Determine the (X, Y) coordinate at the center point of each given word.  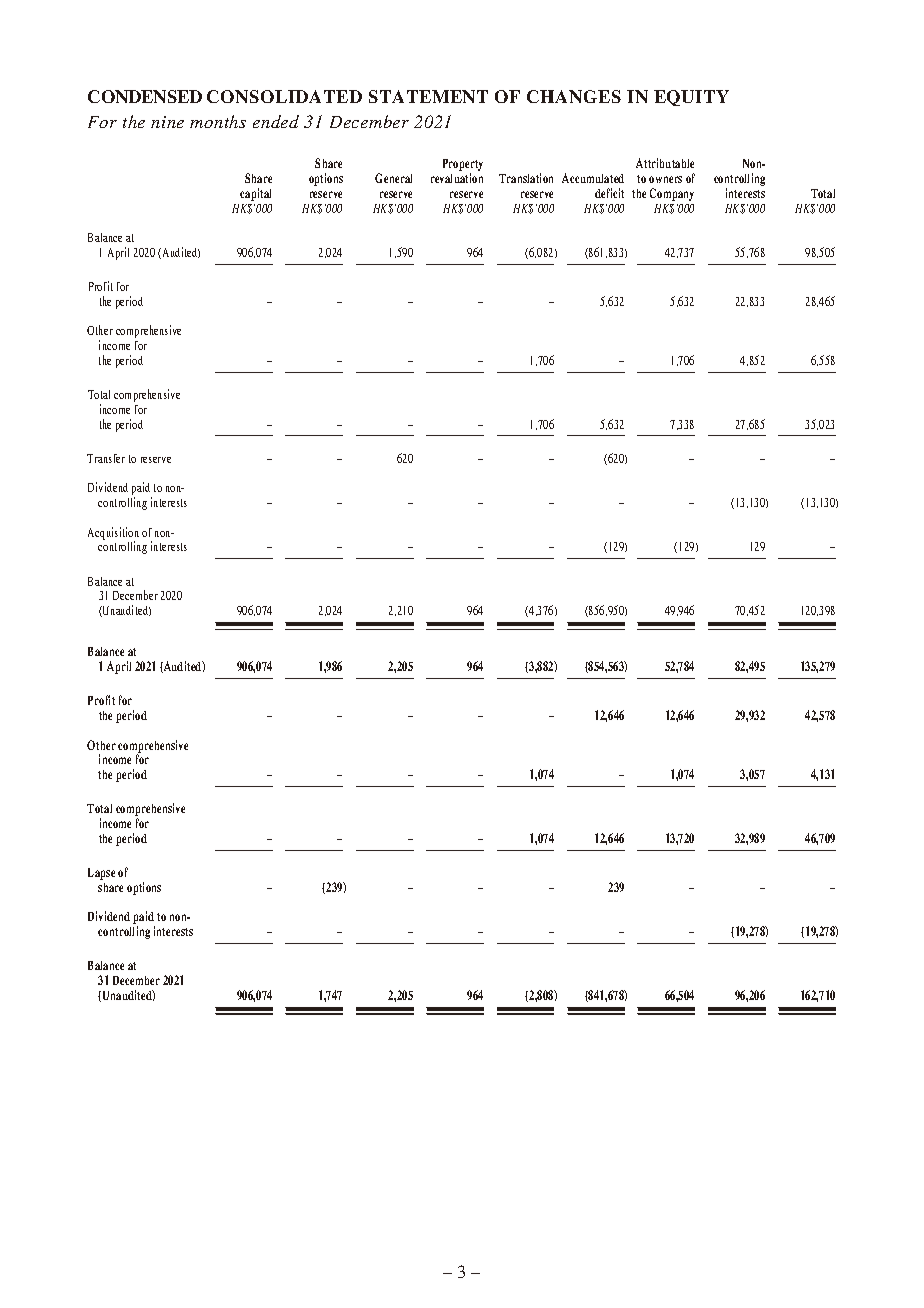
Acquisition (113, 535)
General (393, 178)
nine (167, 122)
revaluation (457, 178)
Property (463, 166)
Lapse (101, 874)
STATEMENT (428, 96)
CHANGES (574, 96)
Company (672, 194)
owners (665, 179)
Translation (526, 178)
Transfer (106, 458)
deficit (609, 193)
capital (255, 194)
